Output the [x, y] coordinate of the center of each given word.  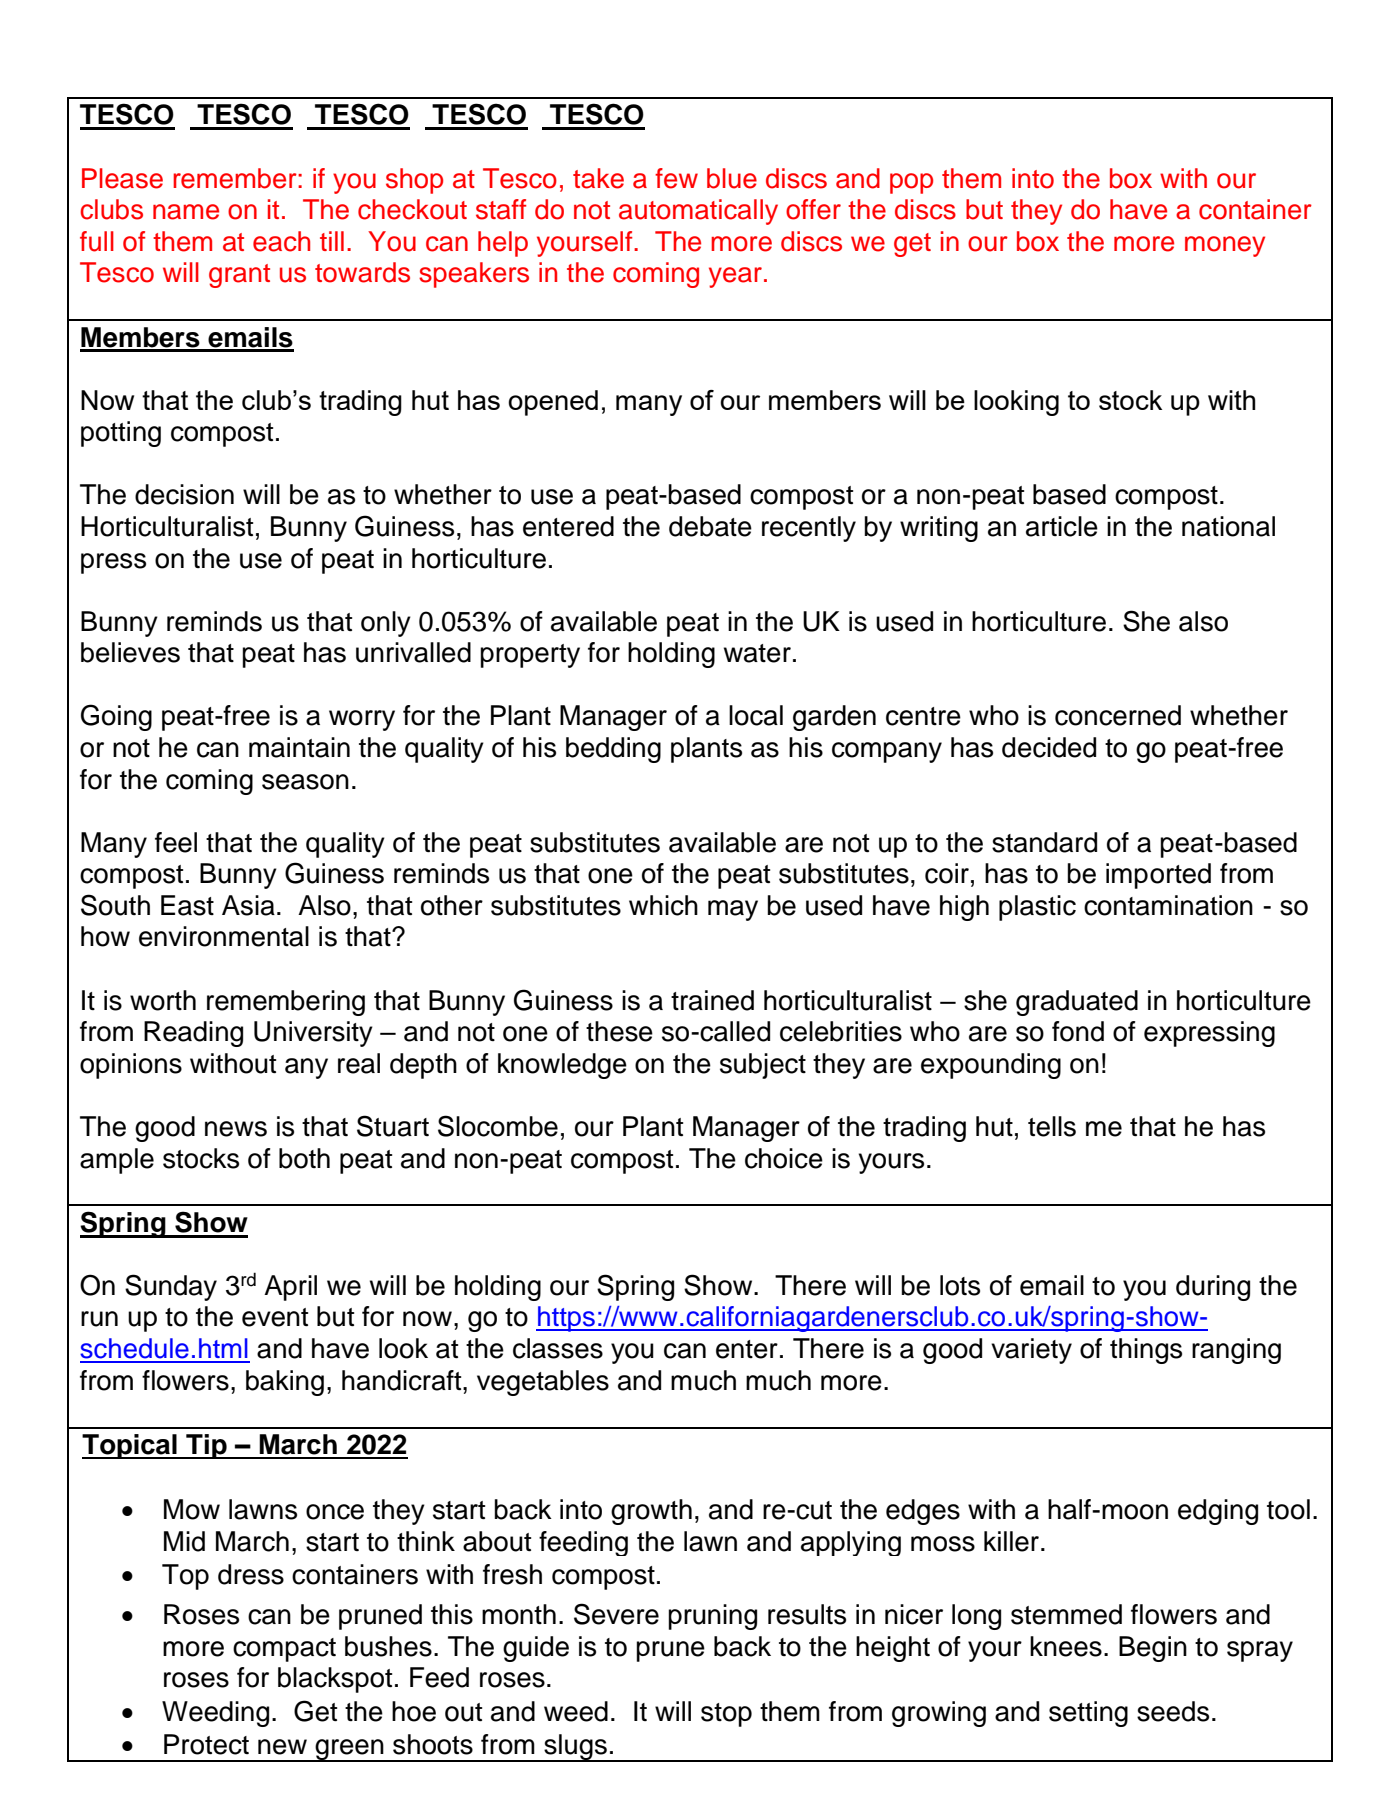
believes [130, 652]
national [1228, 526]
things [1146, 1351]
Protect [206, 1744]
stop [726, 1715]
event [275, 1317]
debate [710, 526]
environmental [224, 936]
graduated [1077, 1003]
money [1225, 246]
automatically [698, 212]
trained [712, 1000]
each [281, 241]
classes [558, 1348]
